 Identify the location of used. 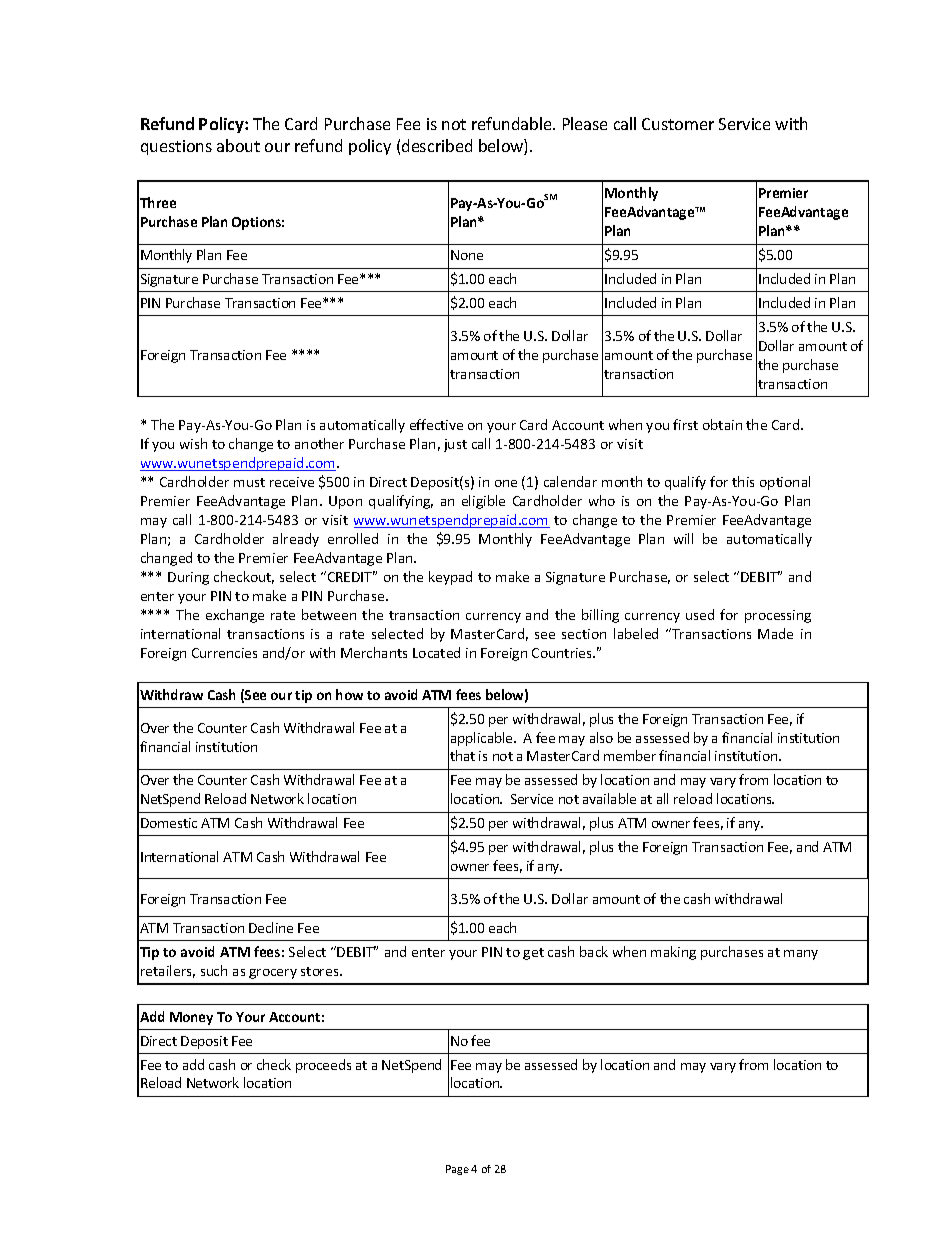
(700, 614).
